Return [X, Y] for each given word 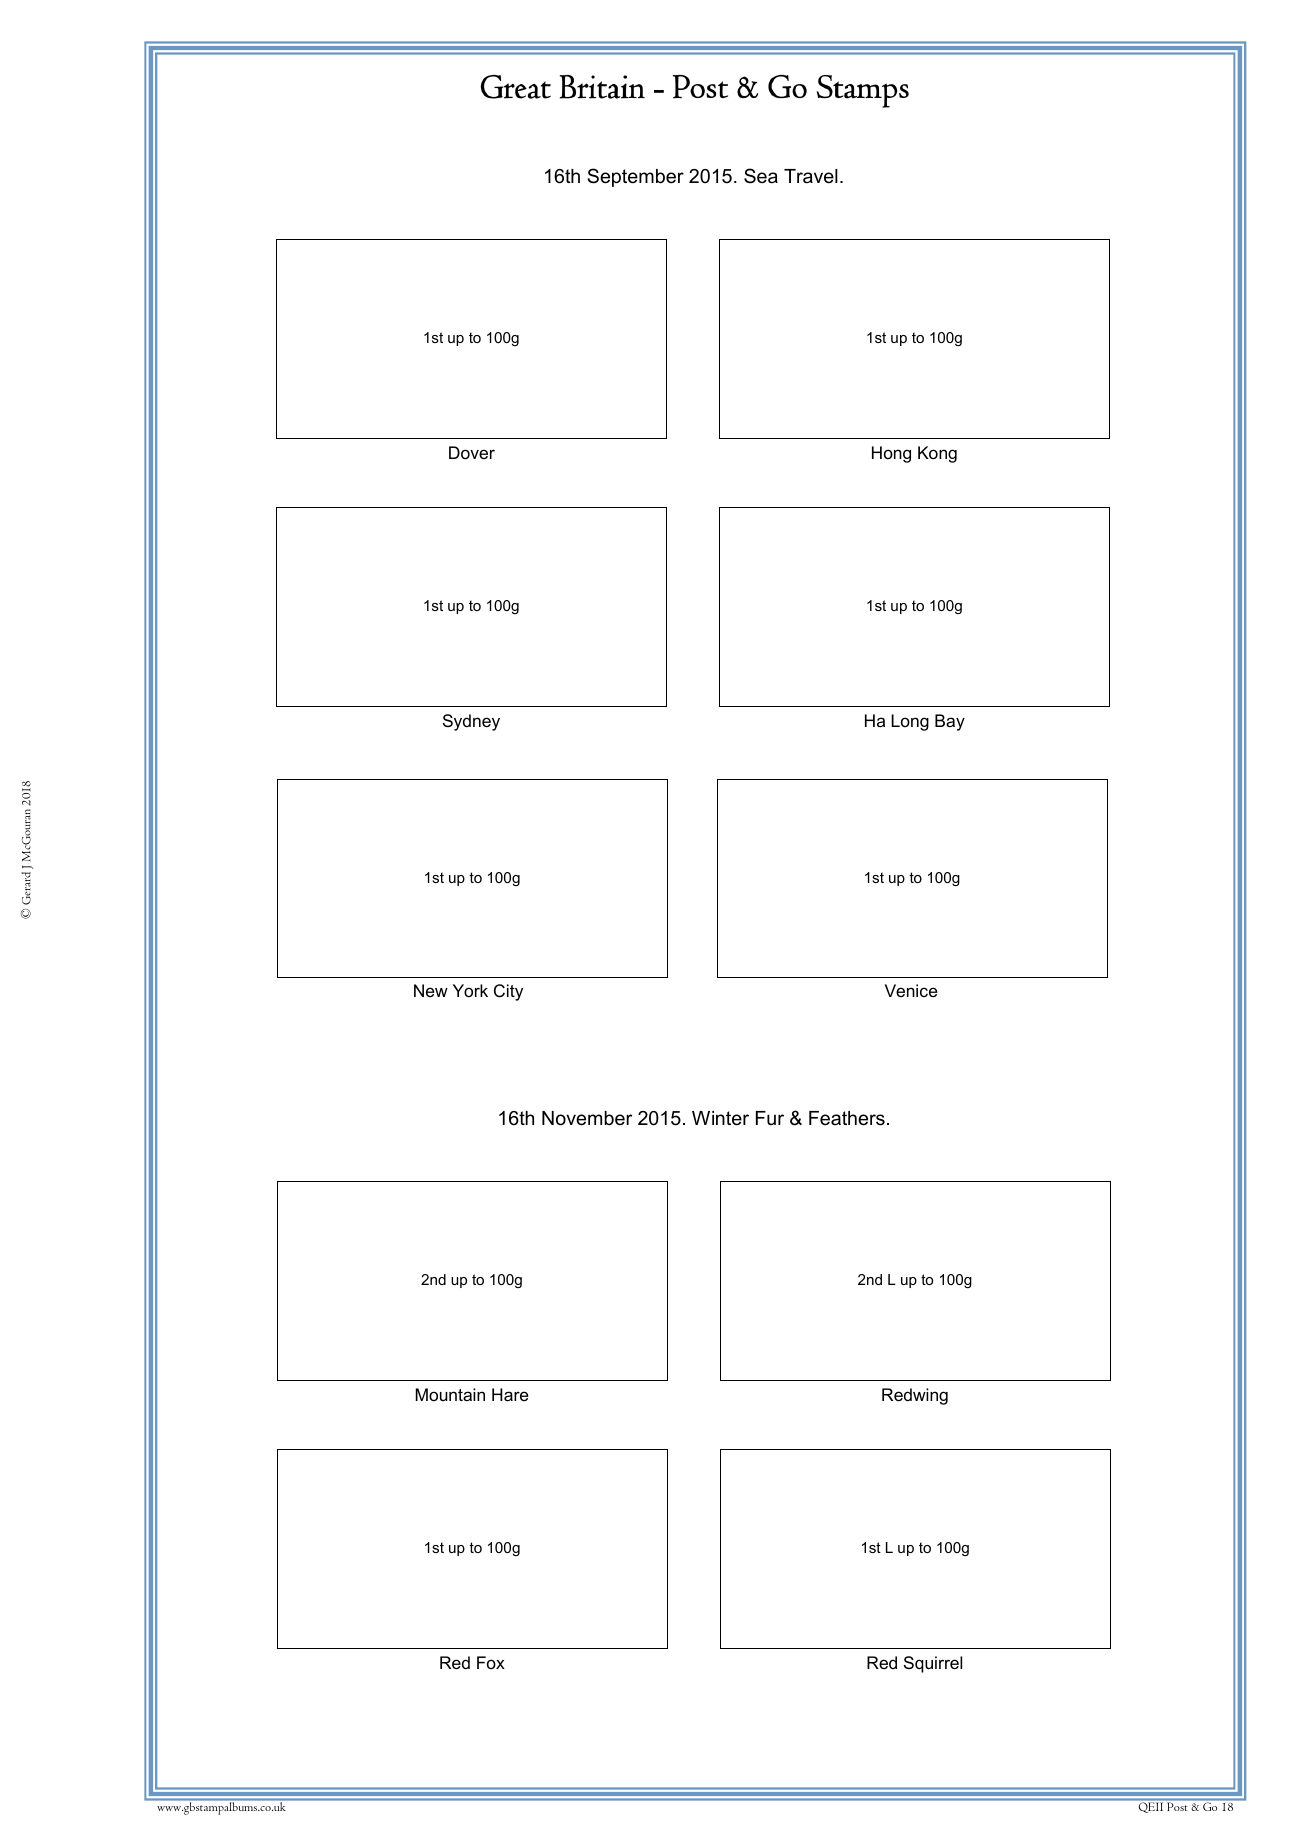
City [508, 992]
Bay [950, 722]
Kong [937, 454]
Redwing [915, 1396]
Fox [491, 1662]
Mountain [450, 1394]
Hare [510, 1395]
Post [1177, 1806]
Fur [770, 1118]
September [635, 177]
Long [910, 722]
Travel [811, 176]
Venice [911, 990]
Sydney [471, 722]
